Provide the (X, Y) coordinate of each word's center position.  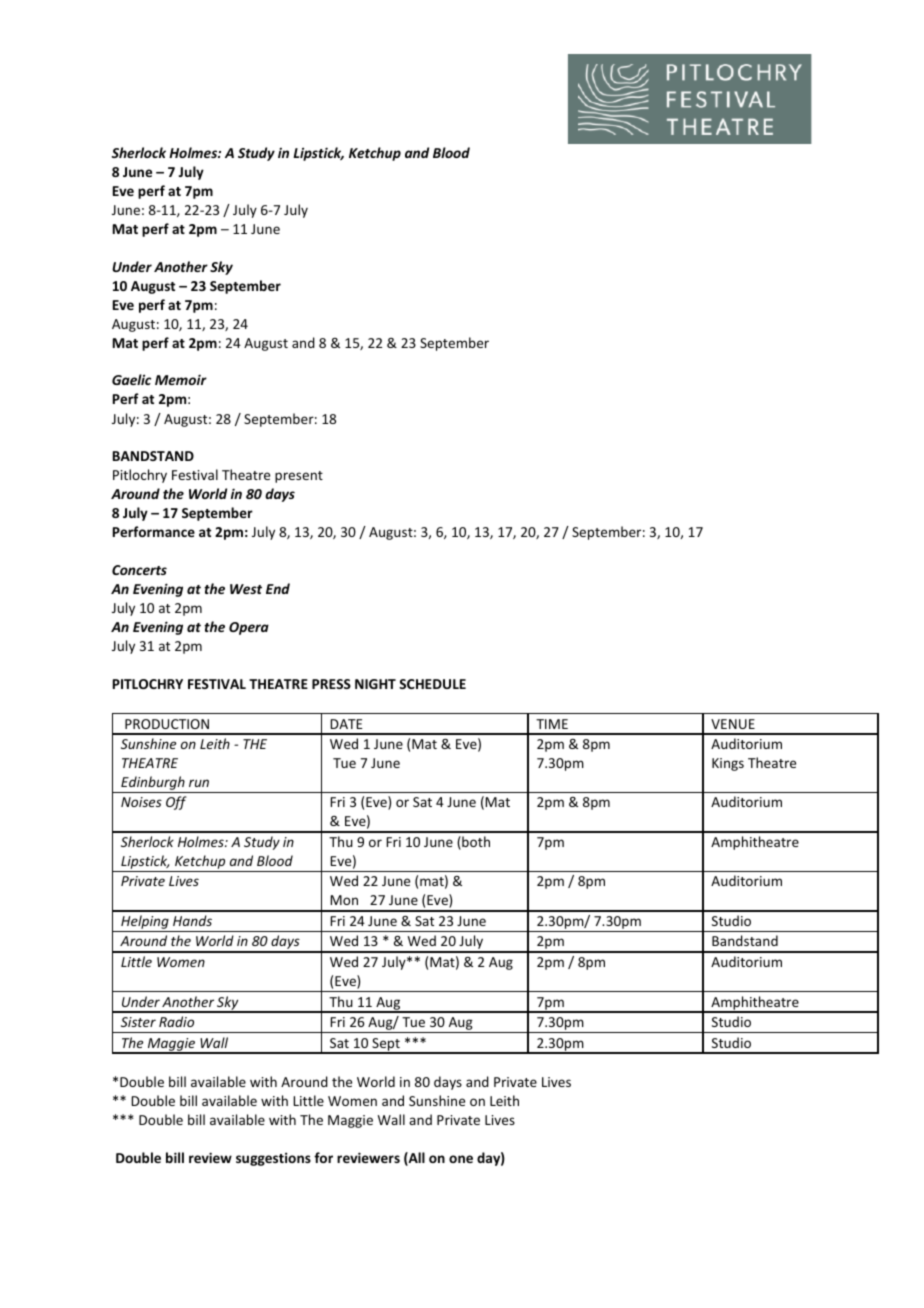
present (299, 477)
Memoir (181, 379)
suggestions (273, 1159)
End (278, 588)
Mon (344, 900)
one (461, 1159)
